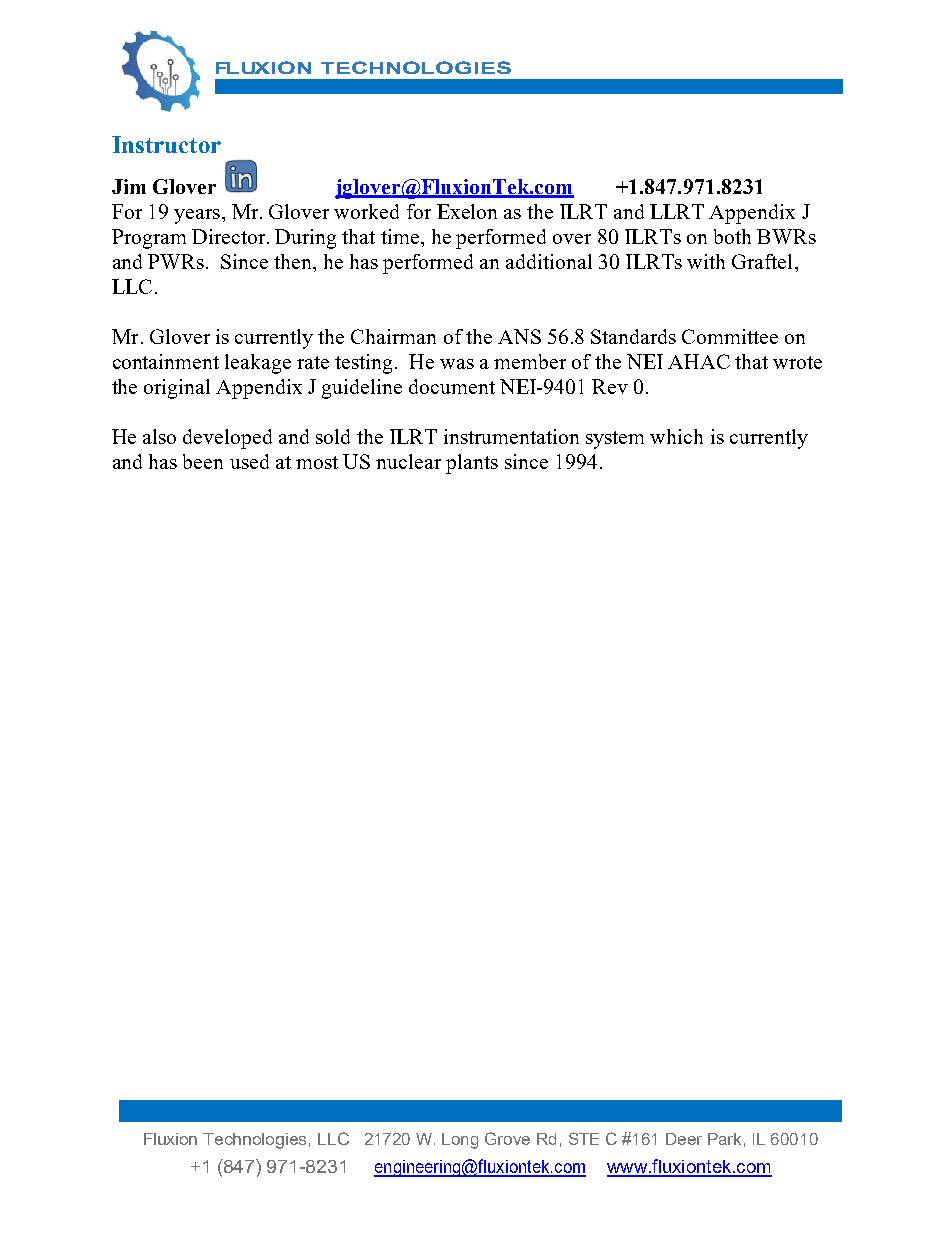  Describe the element at coordinates (203, 461) in the screenshot. I see `been` at that location.
